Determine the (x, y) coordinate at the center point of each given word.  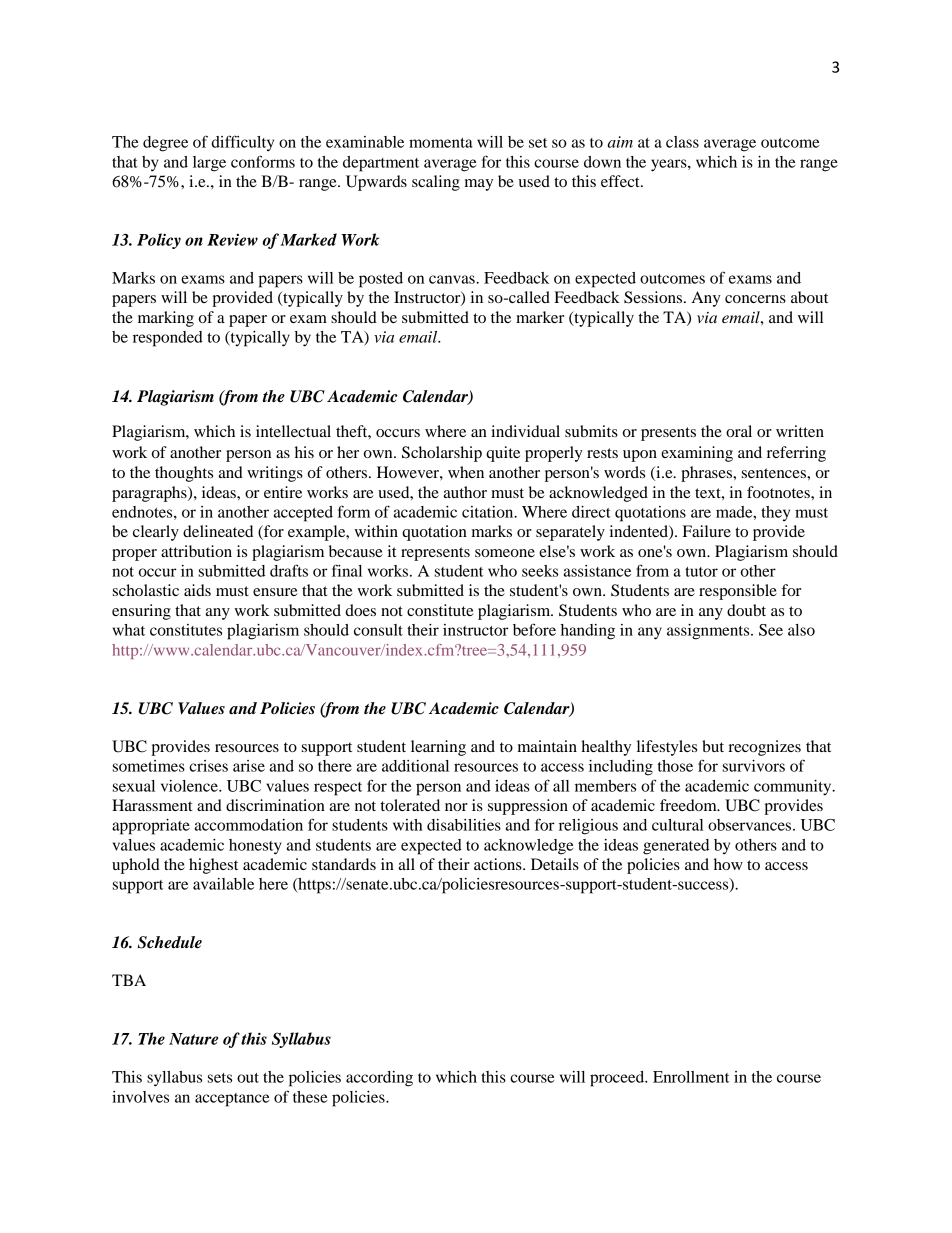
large (209, 164)
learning (438, 748)
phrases (707, 474)
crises (208, 766)
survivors (754, 766)
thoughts (184, 474)
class (682, 142)
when (466, 472)
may (479, 185)
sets (220, 1078)
